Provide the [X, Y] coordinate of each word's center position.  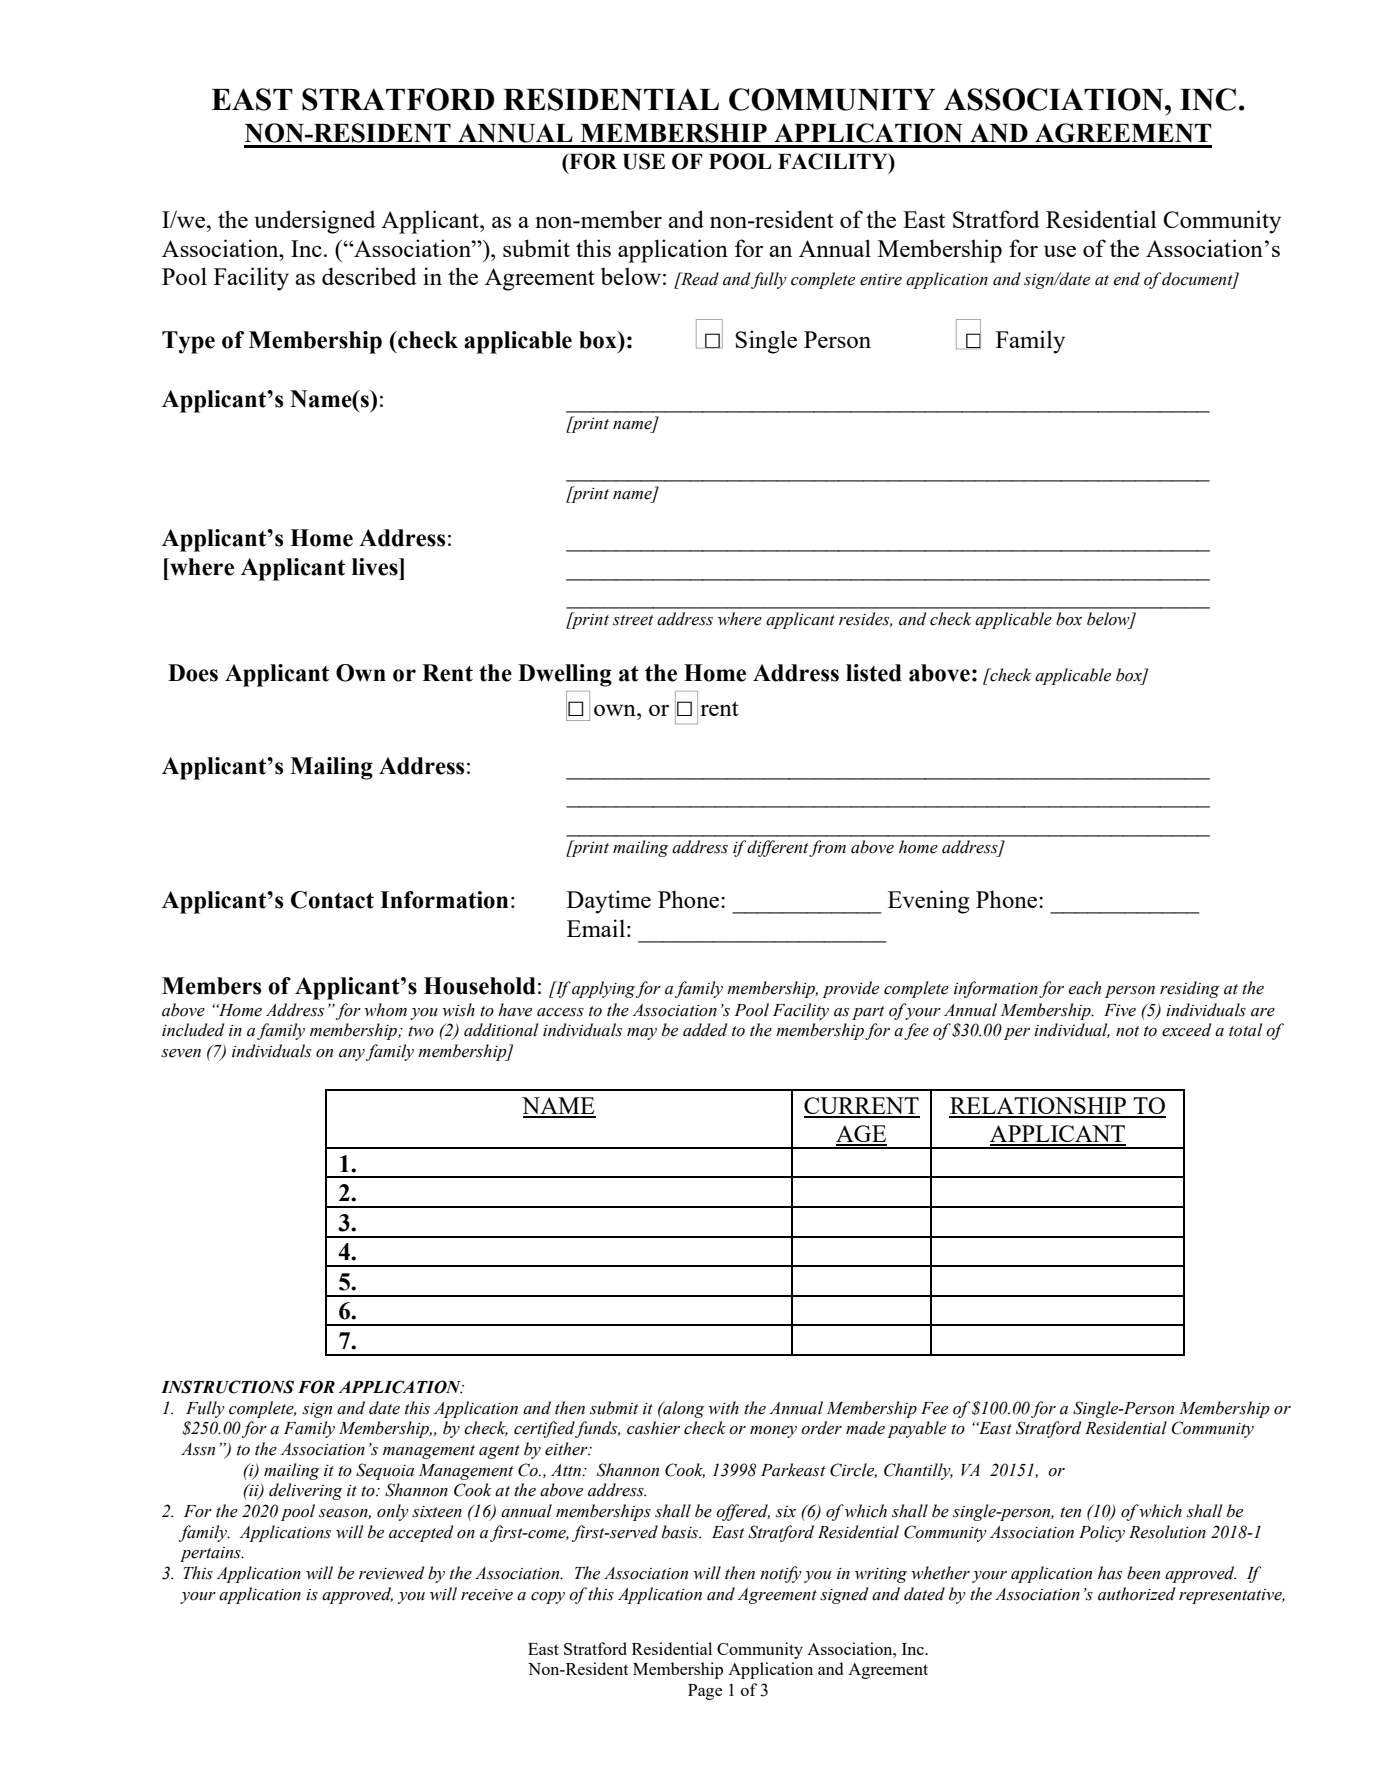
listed [874, 673]
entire [881, 280]
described [369, 276]
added [705, 1030]
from [827, 848]
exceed [1187, 1030]
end [1126, 279]
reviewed [392, 1573]
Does [193, 673]
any [352, 1055]
